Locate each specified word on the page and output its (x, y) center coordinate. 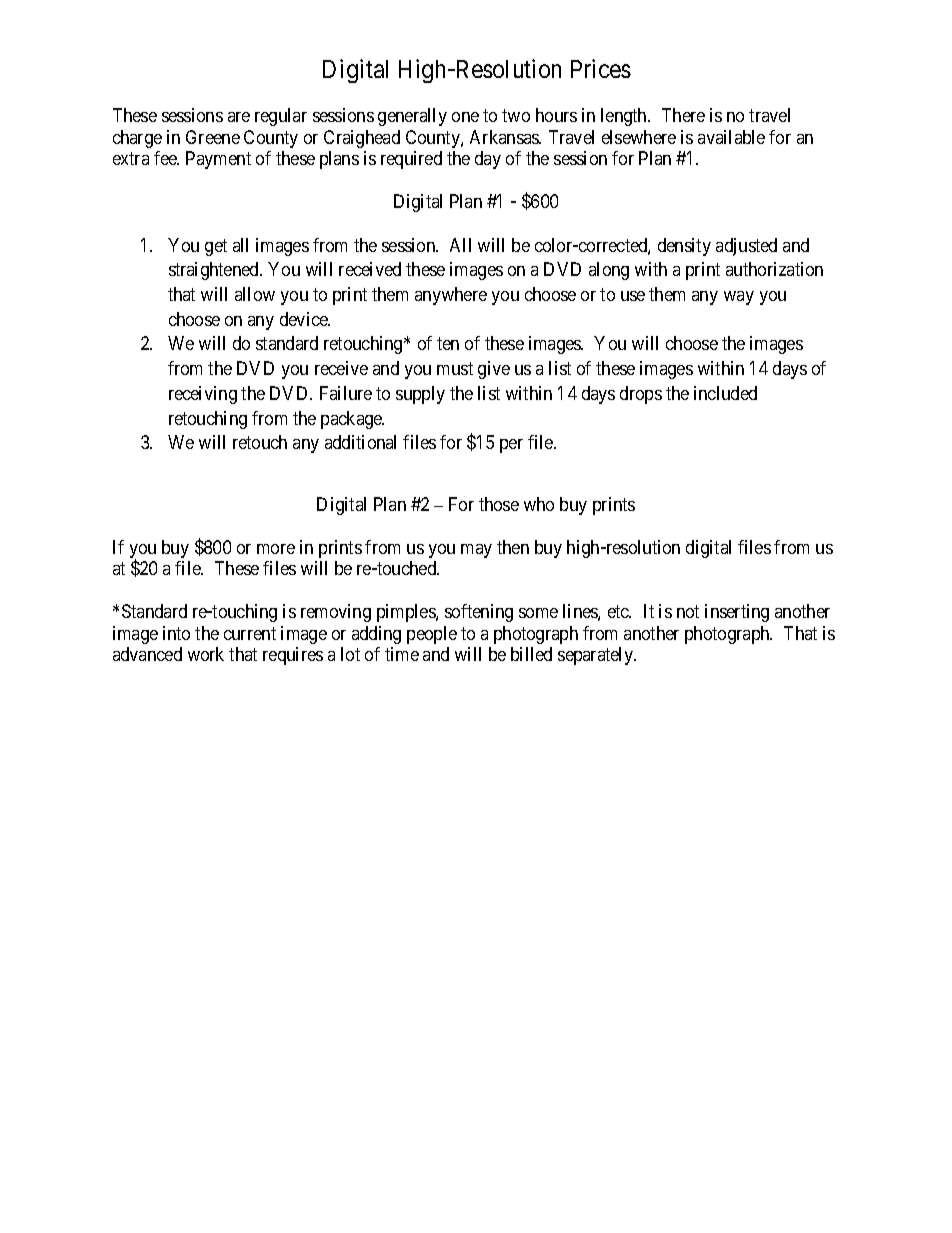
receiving (203, 395)
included (725, 393)
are (239, 117)
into (176, 633)
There (683, 115)
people (432, 635)
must (455, 368)
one (465, 117)
